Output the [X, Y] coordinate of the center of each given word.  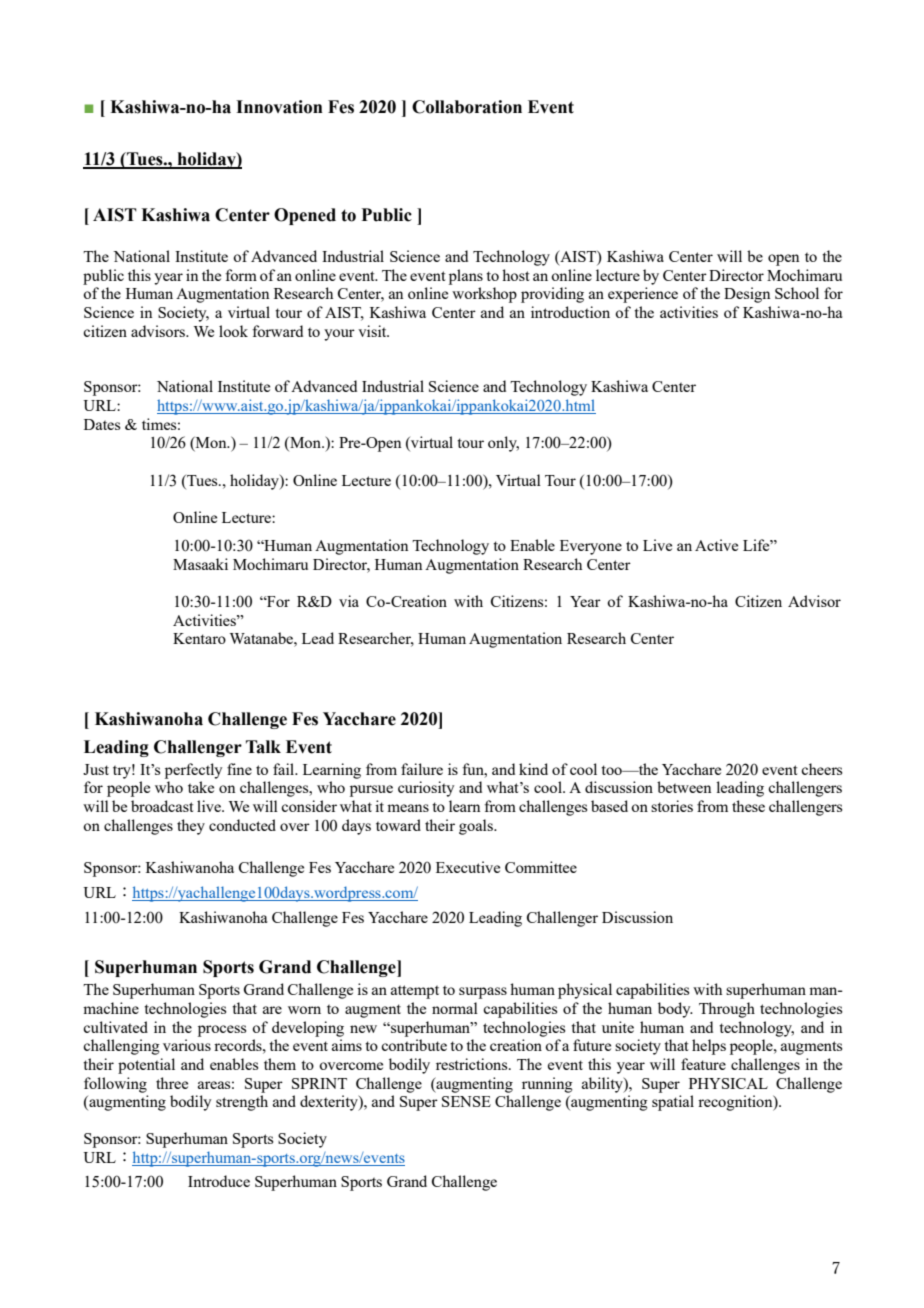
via [349, 601]
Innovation [279, 107]
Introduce [219, 1181]
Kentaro [199, 638]
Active [716, 545]
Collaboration [467, 107]
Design [747, 295]
